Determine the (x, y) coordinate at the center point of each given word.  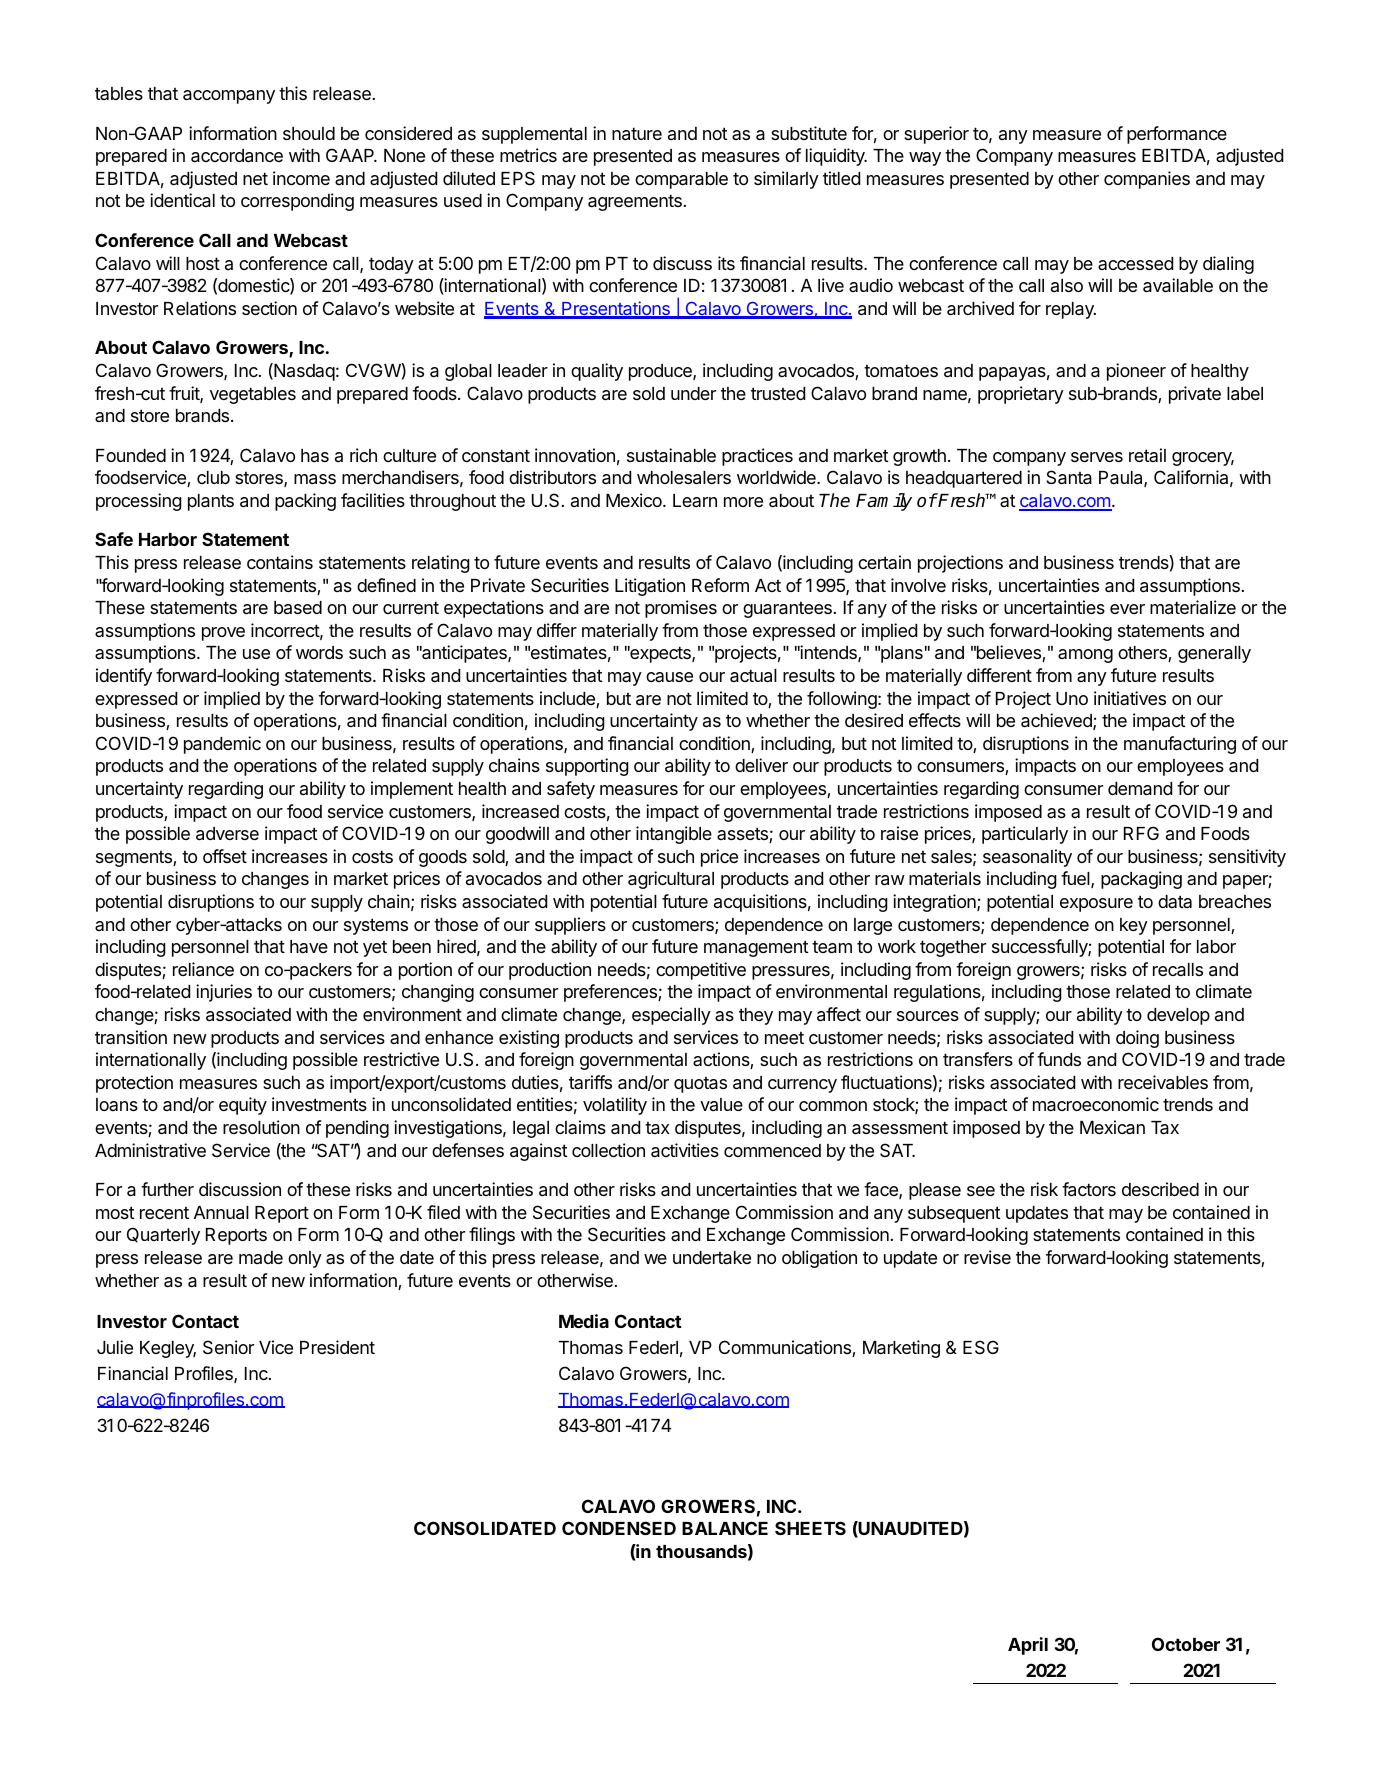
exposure (1096, 905)
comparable (681, 180)
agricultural (671, 880)
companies (1147, 180)
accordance (237, 156)
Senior (228, 1347)
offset (225, 856)
